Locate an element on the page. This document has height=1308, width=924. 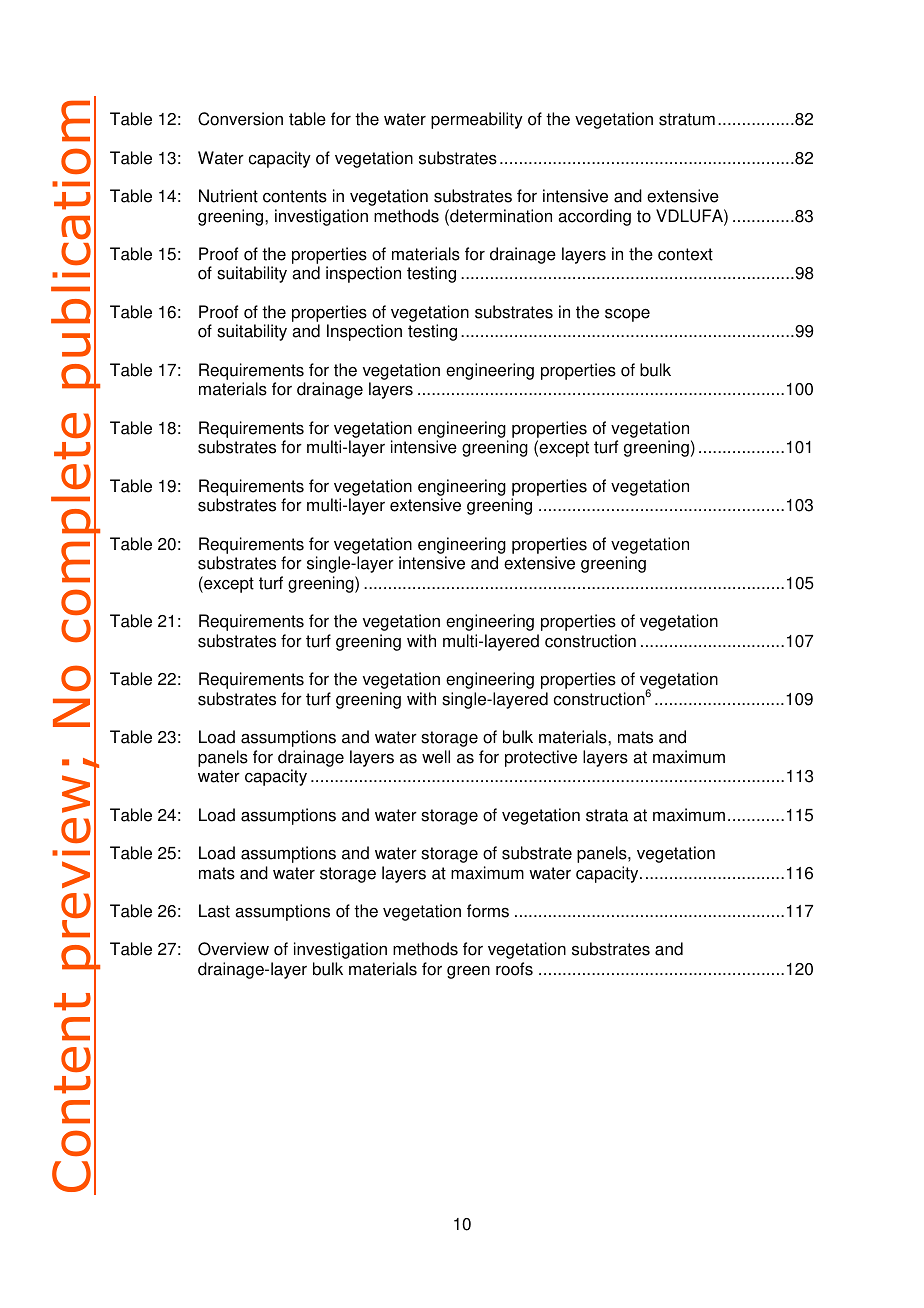
forms is located at coordinates (488, 911).
